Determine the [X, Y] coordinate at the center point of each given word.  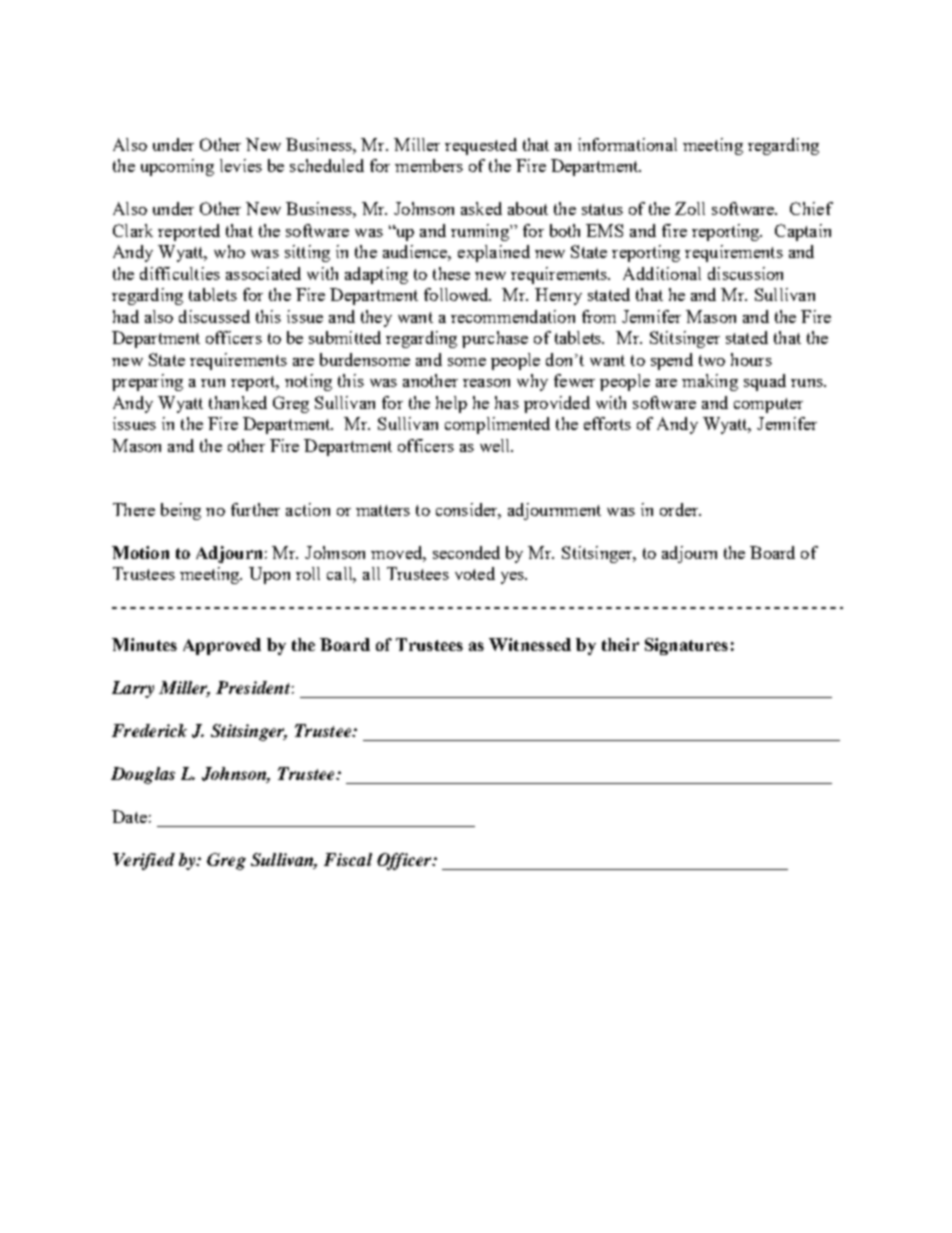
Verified [144, 861]
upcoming [177, 167]
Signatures [686, 646]
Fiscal [348, 859]
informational [627, 144]
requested [481, 146]
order [680, 509]
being [181, 511]
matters [383, 510]
